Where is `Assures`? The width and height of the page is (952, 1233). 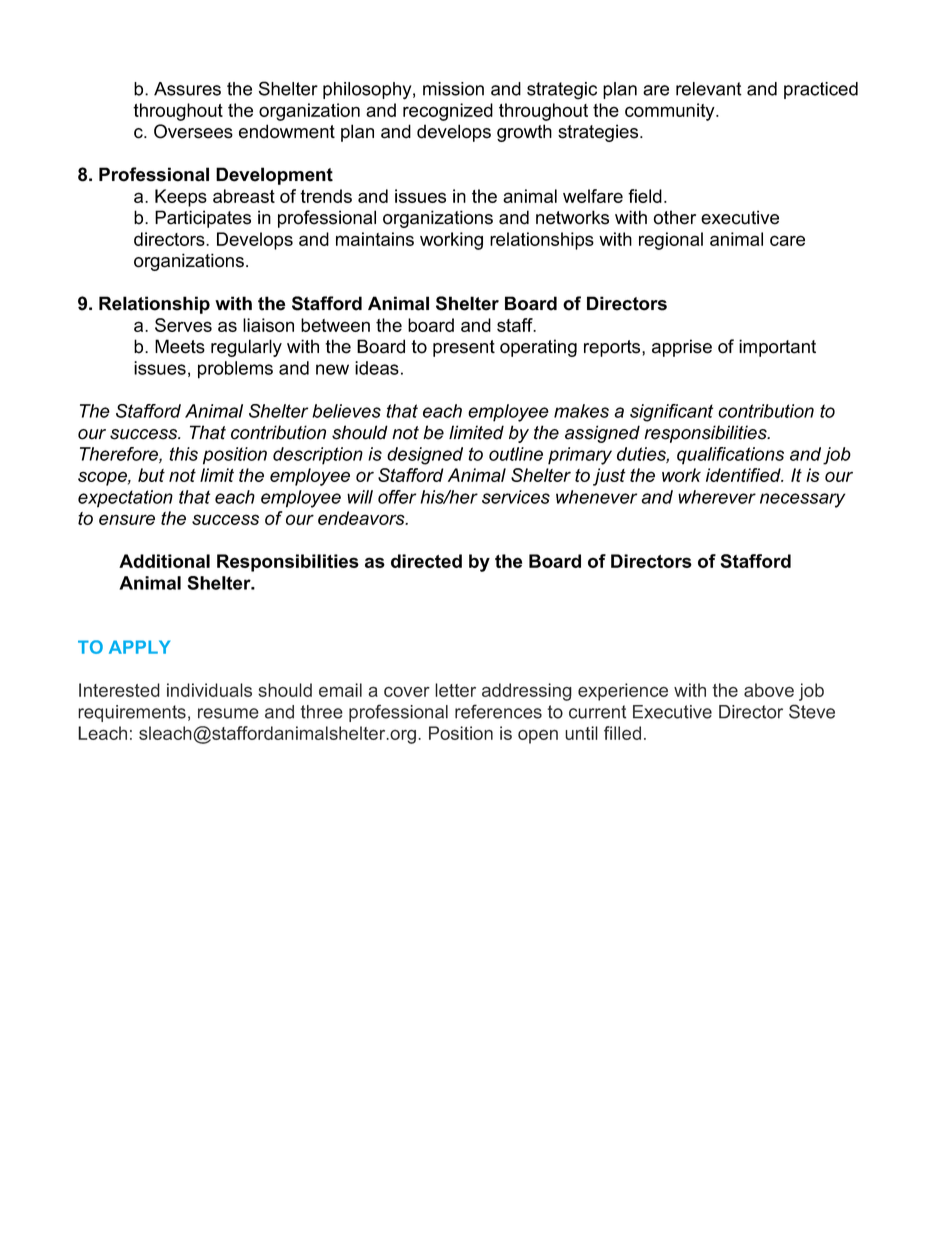
Assures is located at coordinates (187, 89).
